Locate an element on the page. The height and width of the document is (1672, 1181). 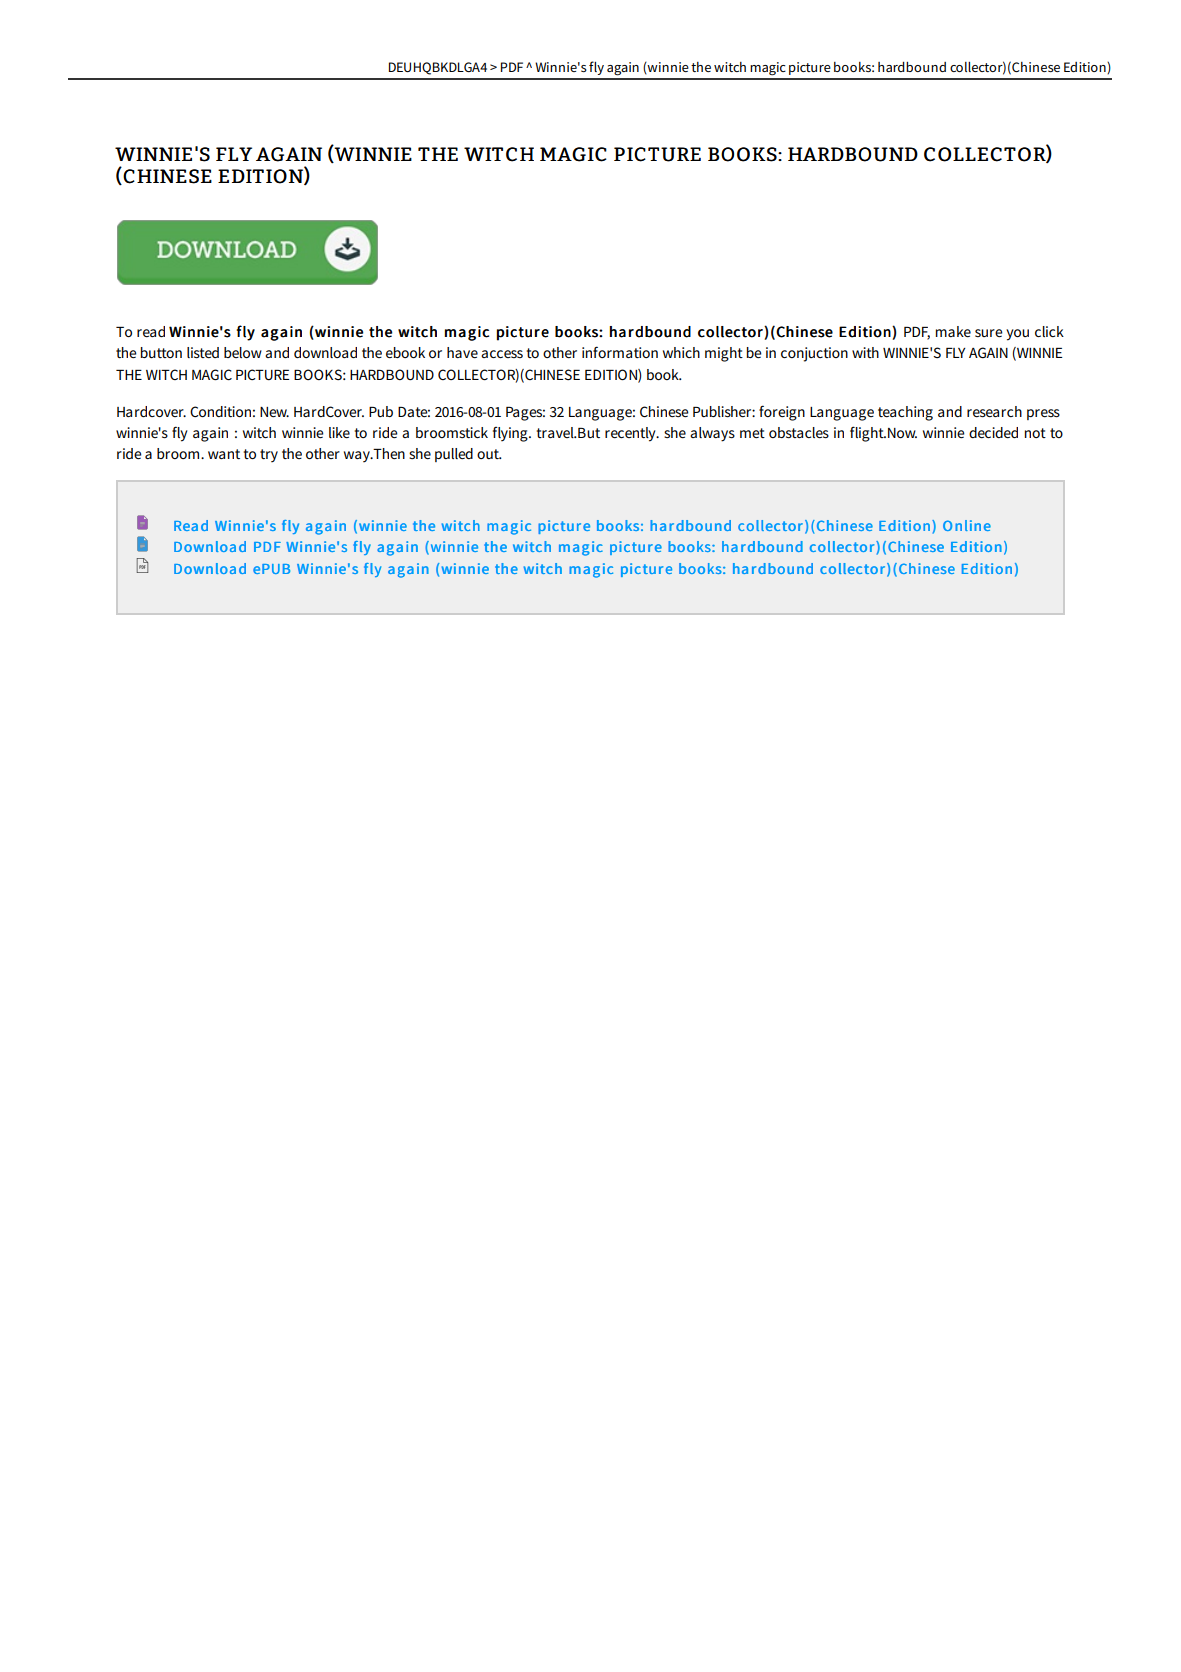
information is located at coordinates (620, 352).
